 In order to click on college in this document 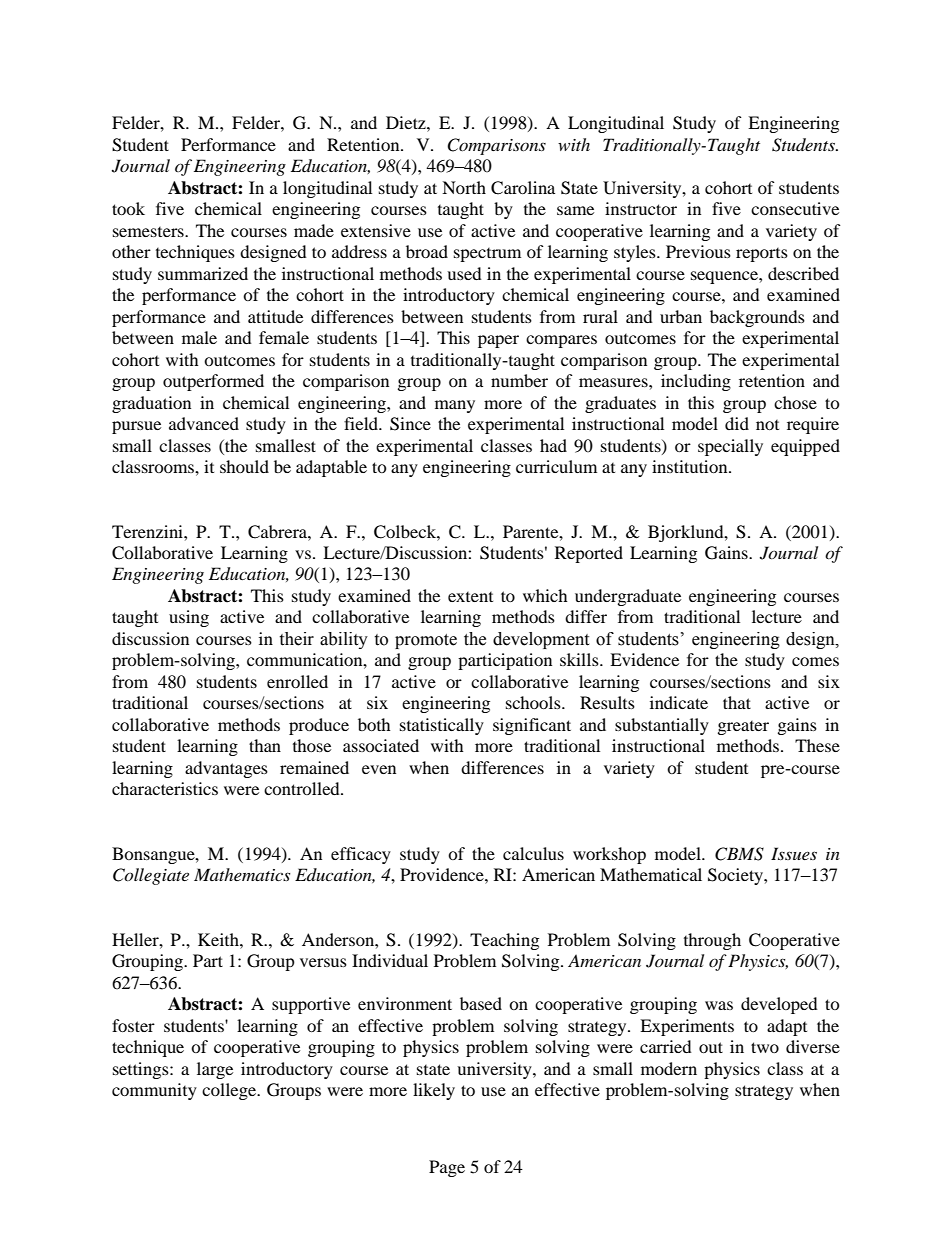, I will do `click(230, 1091)`.
